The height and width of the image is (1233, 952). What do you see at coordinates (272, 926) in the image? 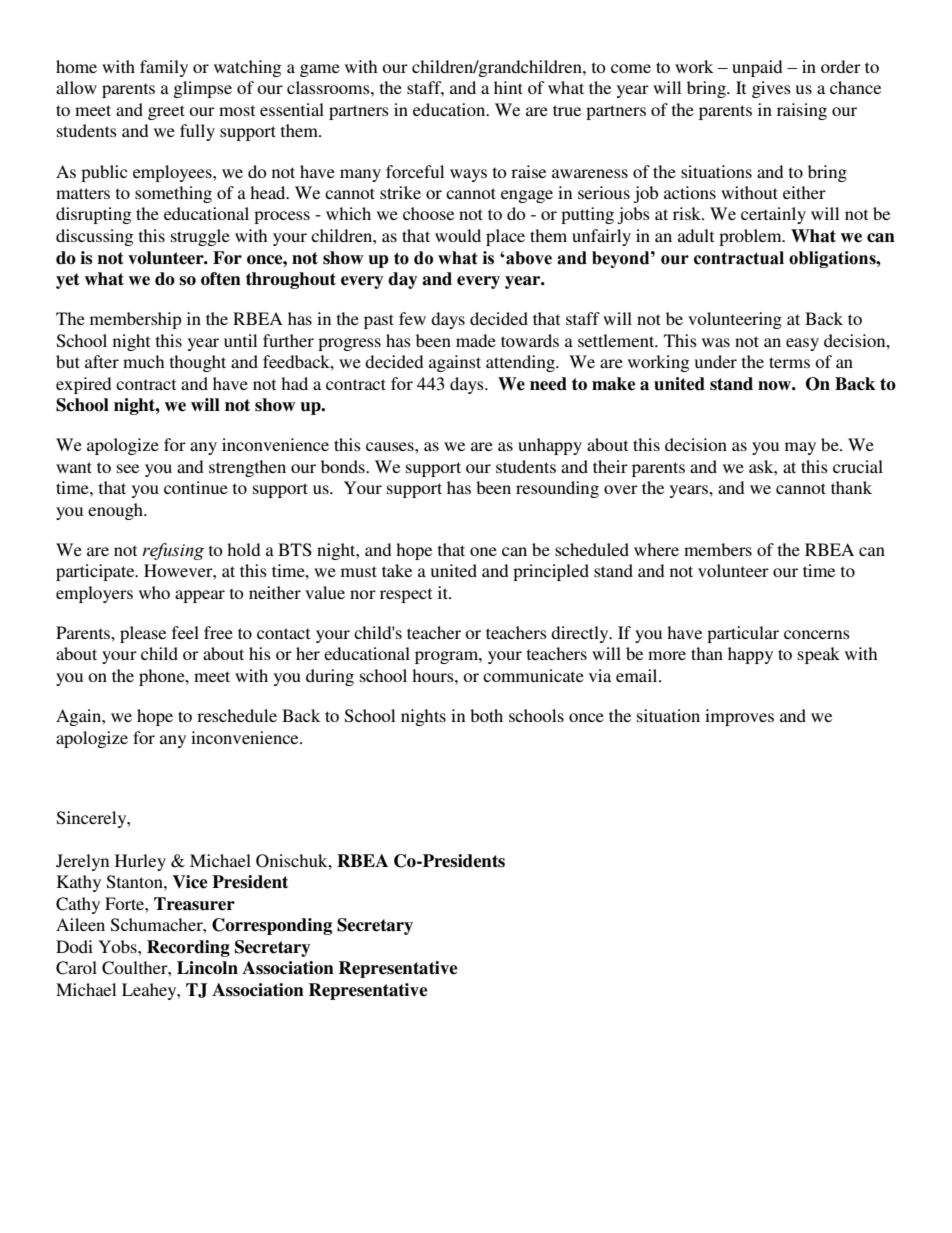
I see `Corresponding` at bounding box center [272, 926].
